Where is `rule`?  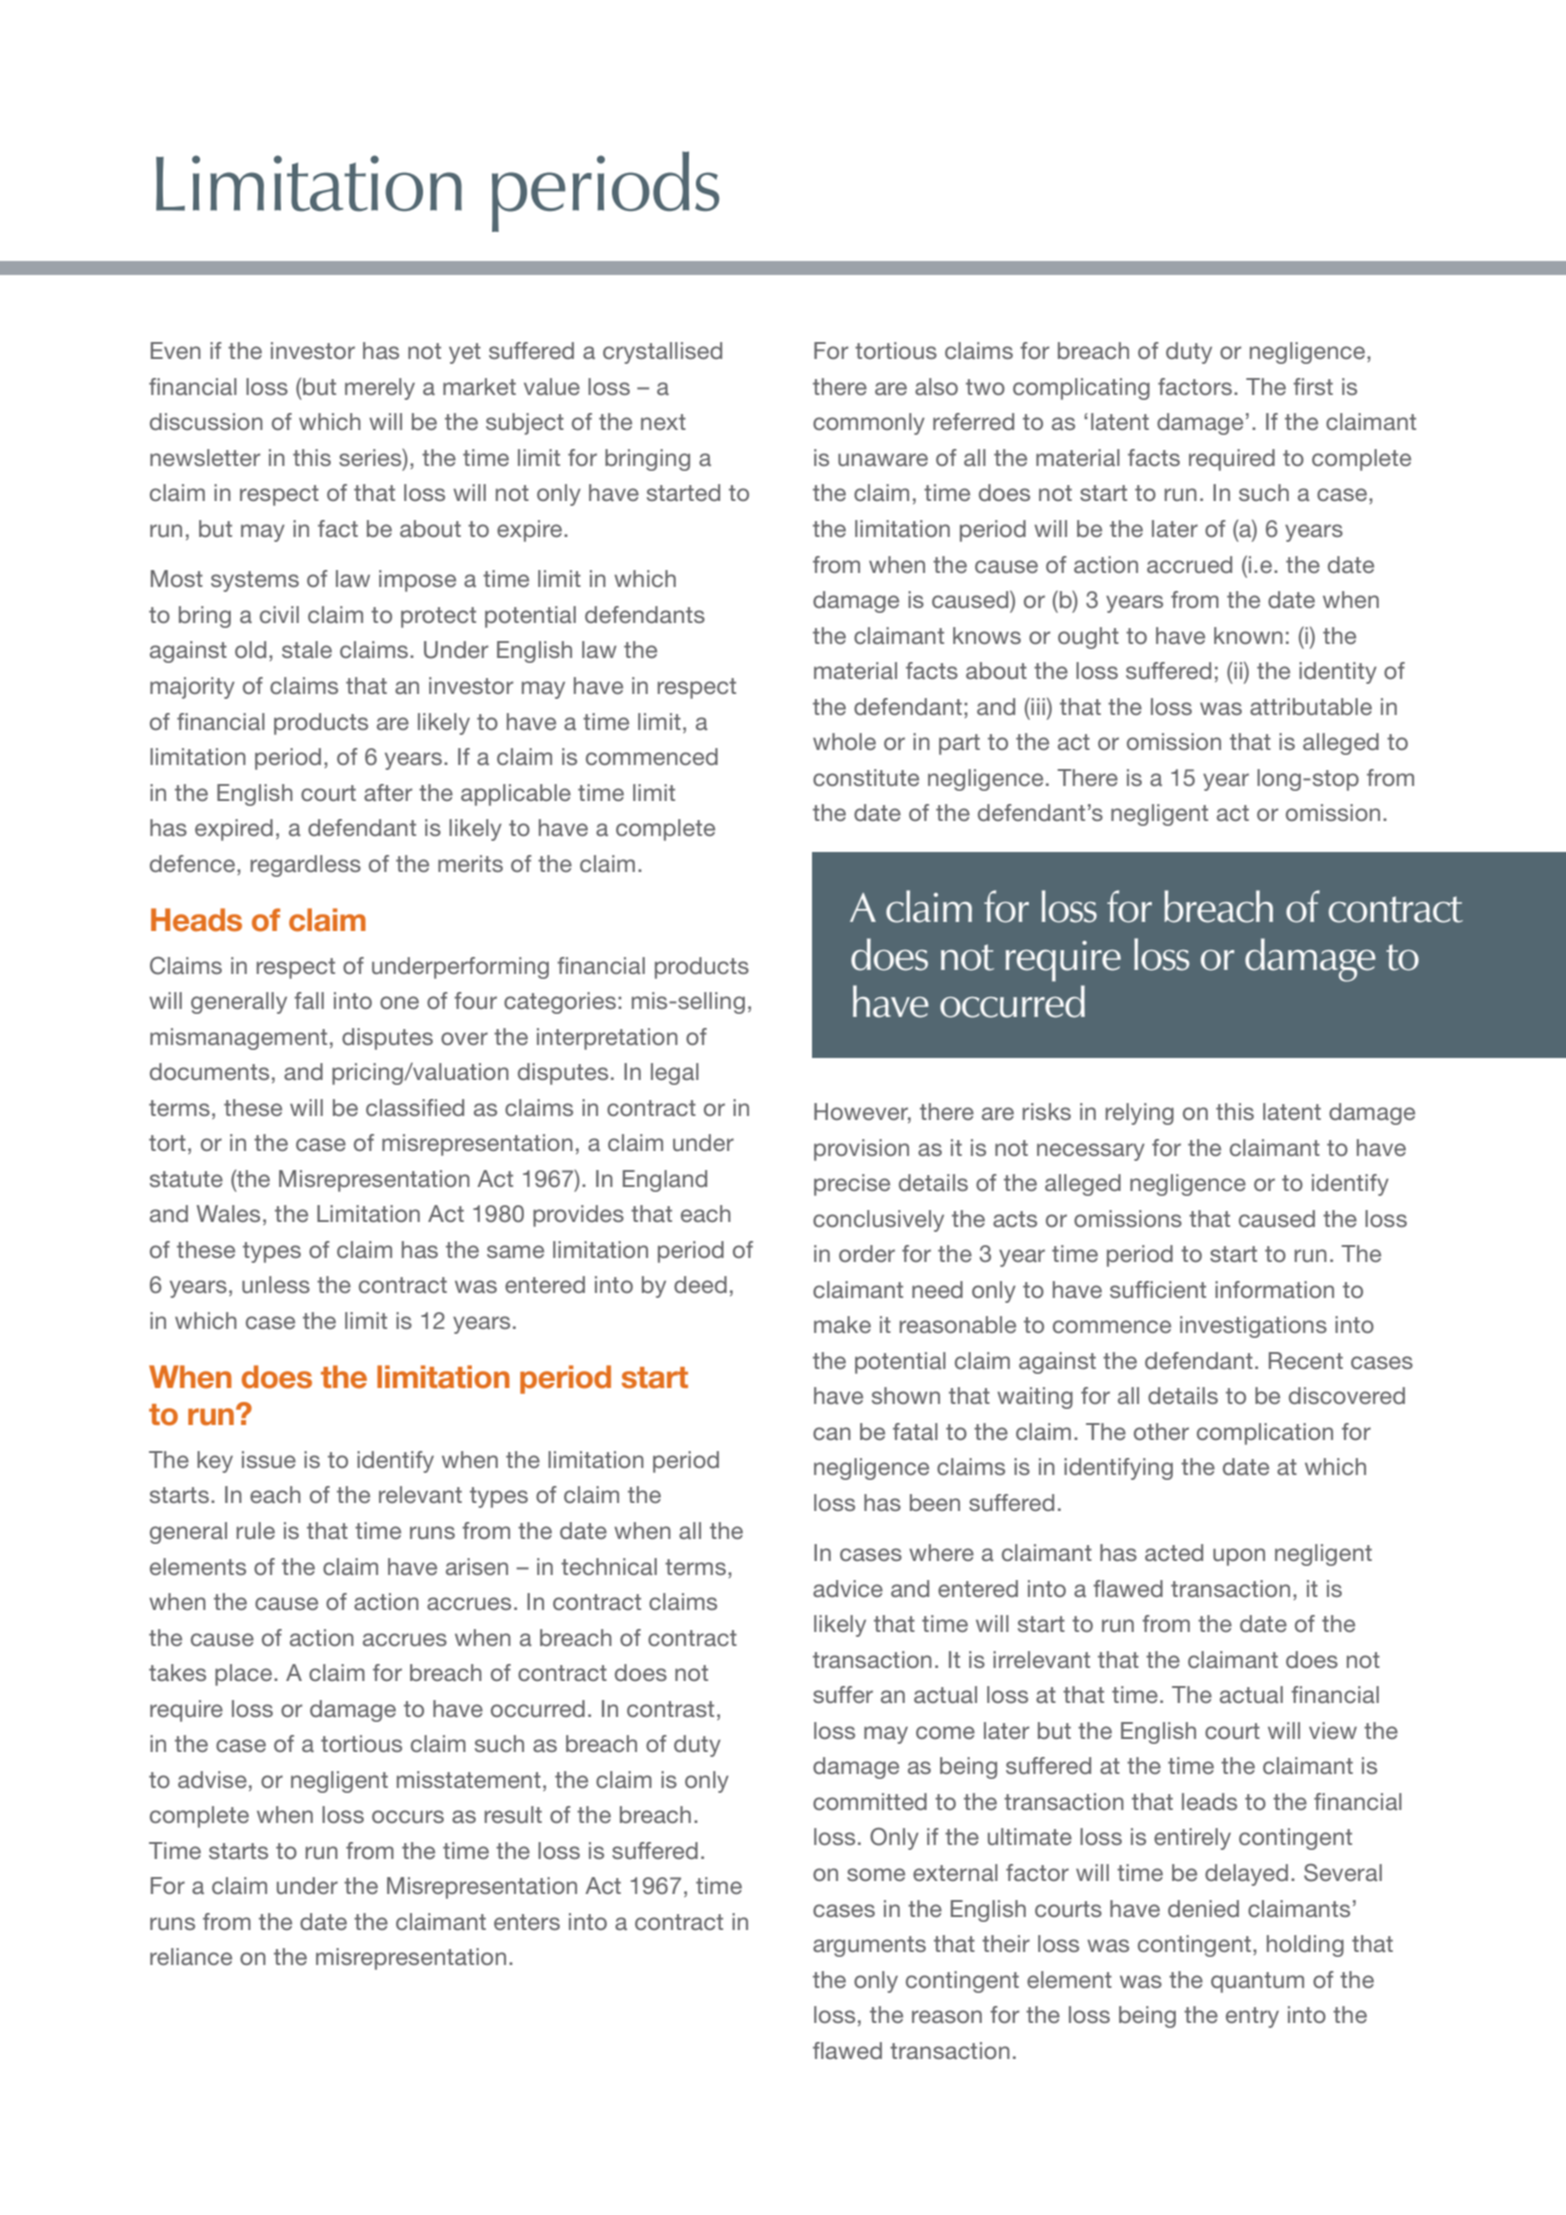 rule is located at coordinates (256, 1530).
